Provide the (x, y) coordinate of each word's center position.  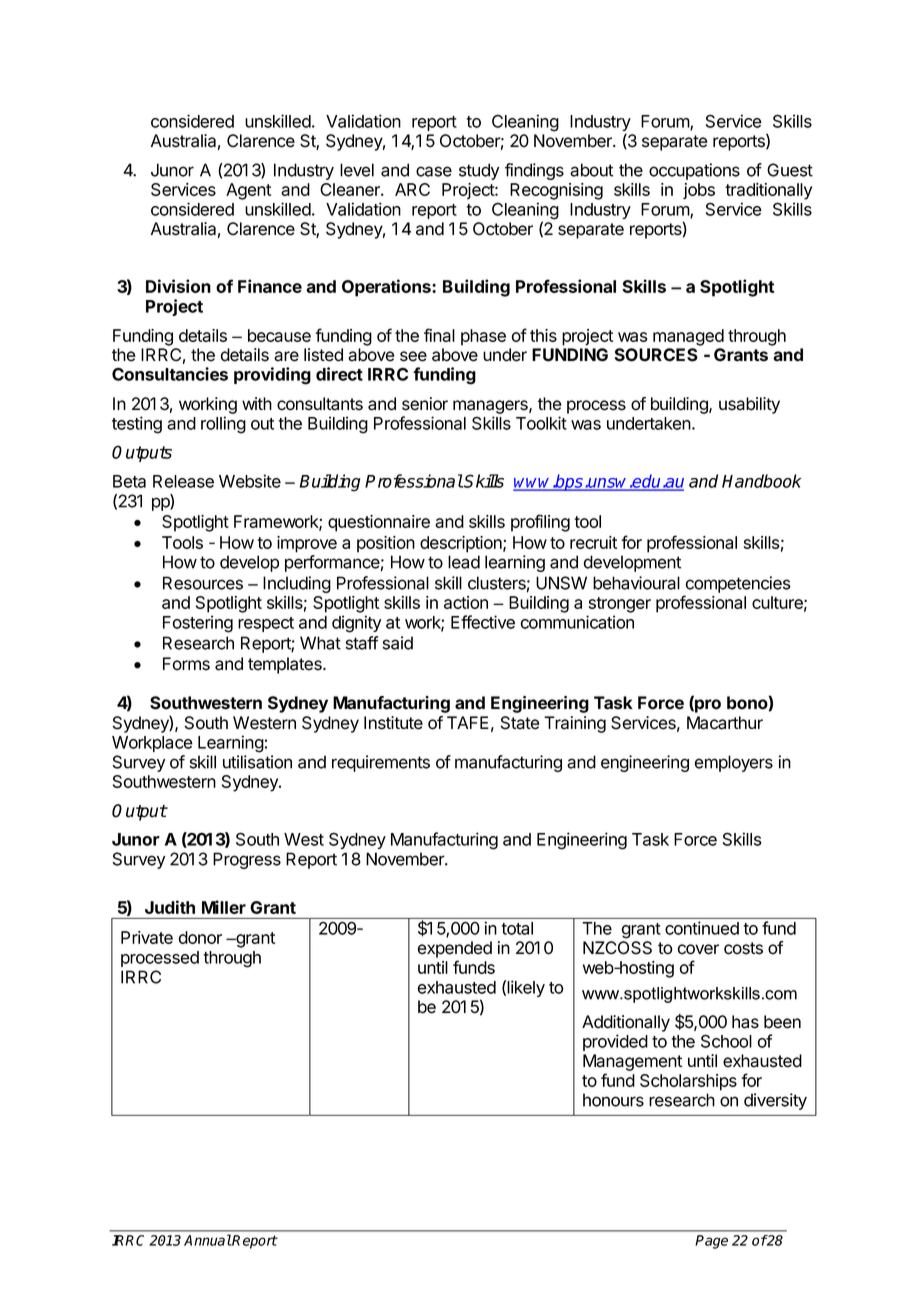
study (479, 171)
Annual (208, 1240)
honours (613, 1100)
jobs (699, 191)
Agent (248, 191)
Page (711, 1242)
